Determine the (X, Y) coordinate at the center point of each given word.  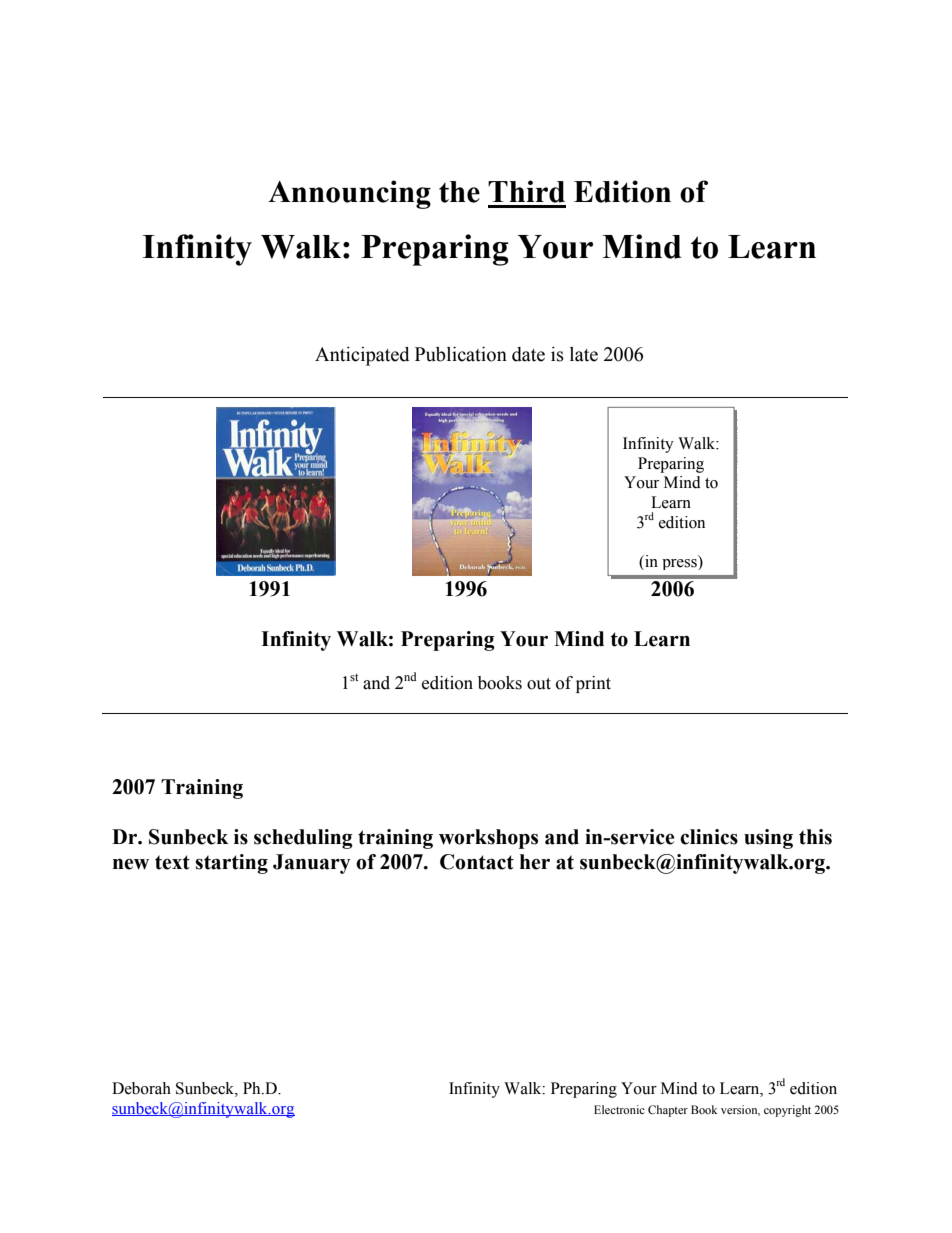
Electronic (619, 1109)
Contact (477, 862)
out (539, 684)
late (584, 354)
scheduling (303, 839)
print (593, 684)
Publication (461, 354)
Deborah (141, 1088)
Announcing (349, 194)
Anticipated (362, 356)
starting (231, 864)
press (680, 564)
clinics (709, 837)
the (459, 192)
